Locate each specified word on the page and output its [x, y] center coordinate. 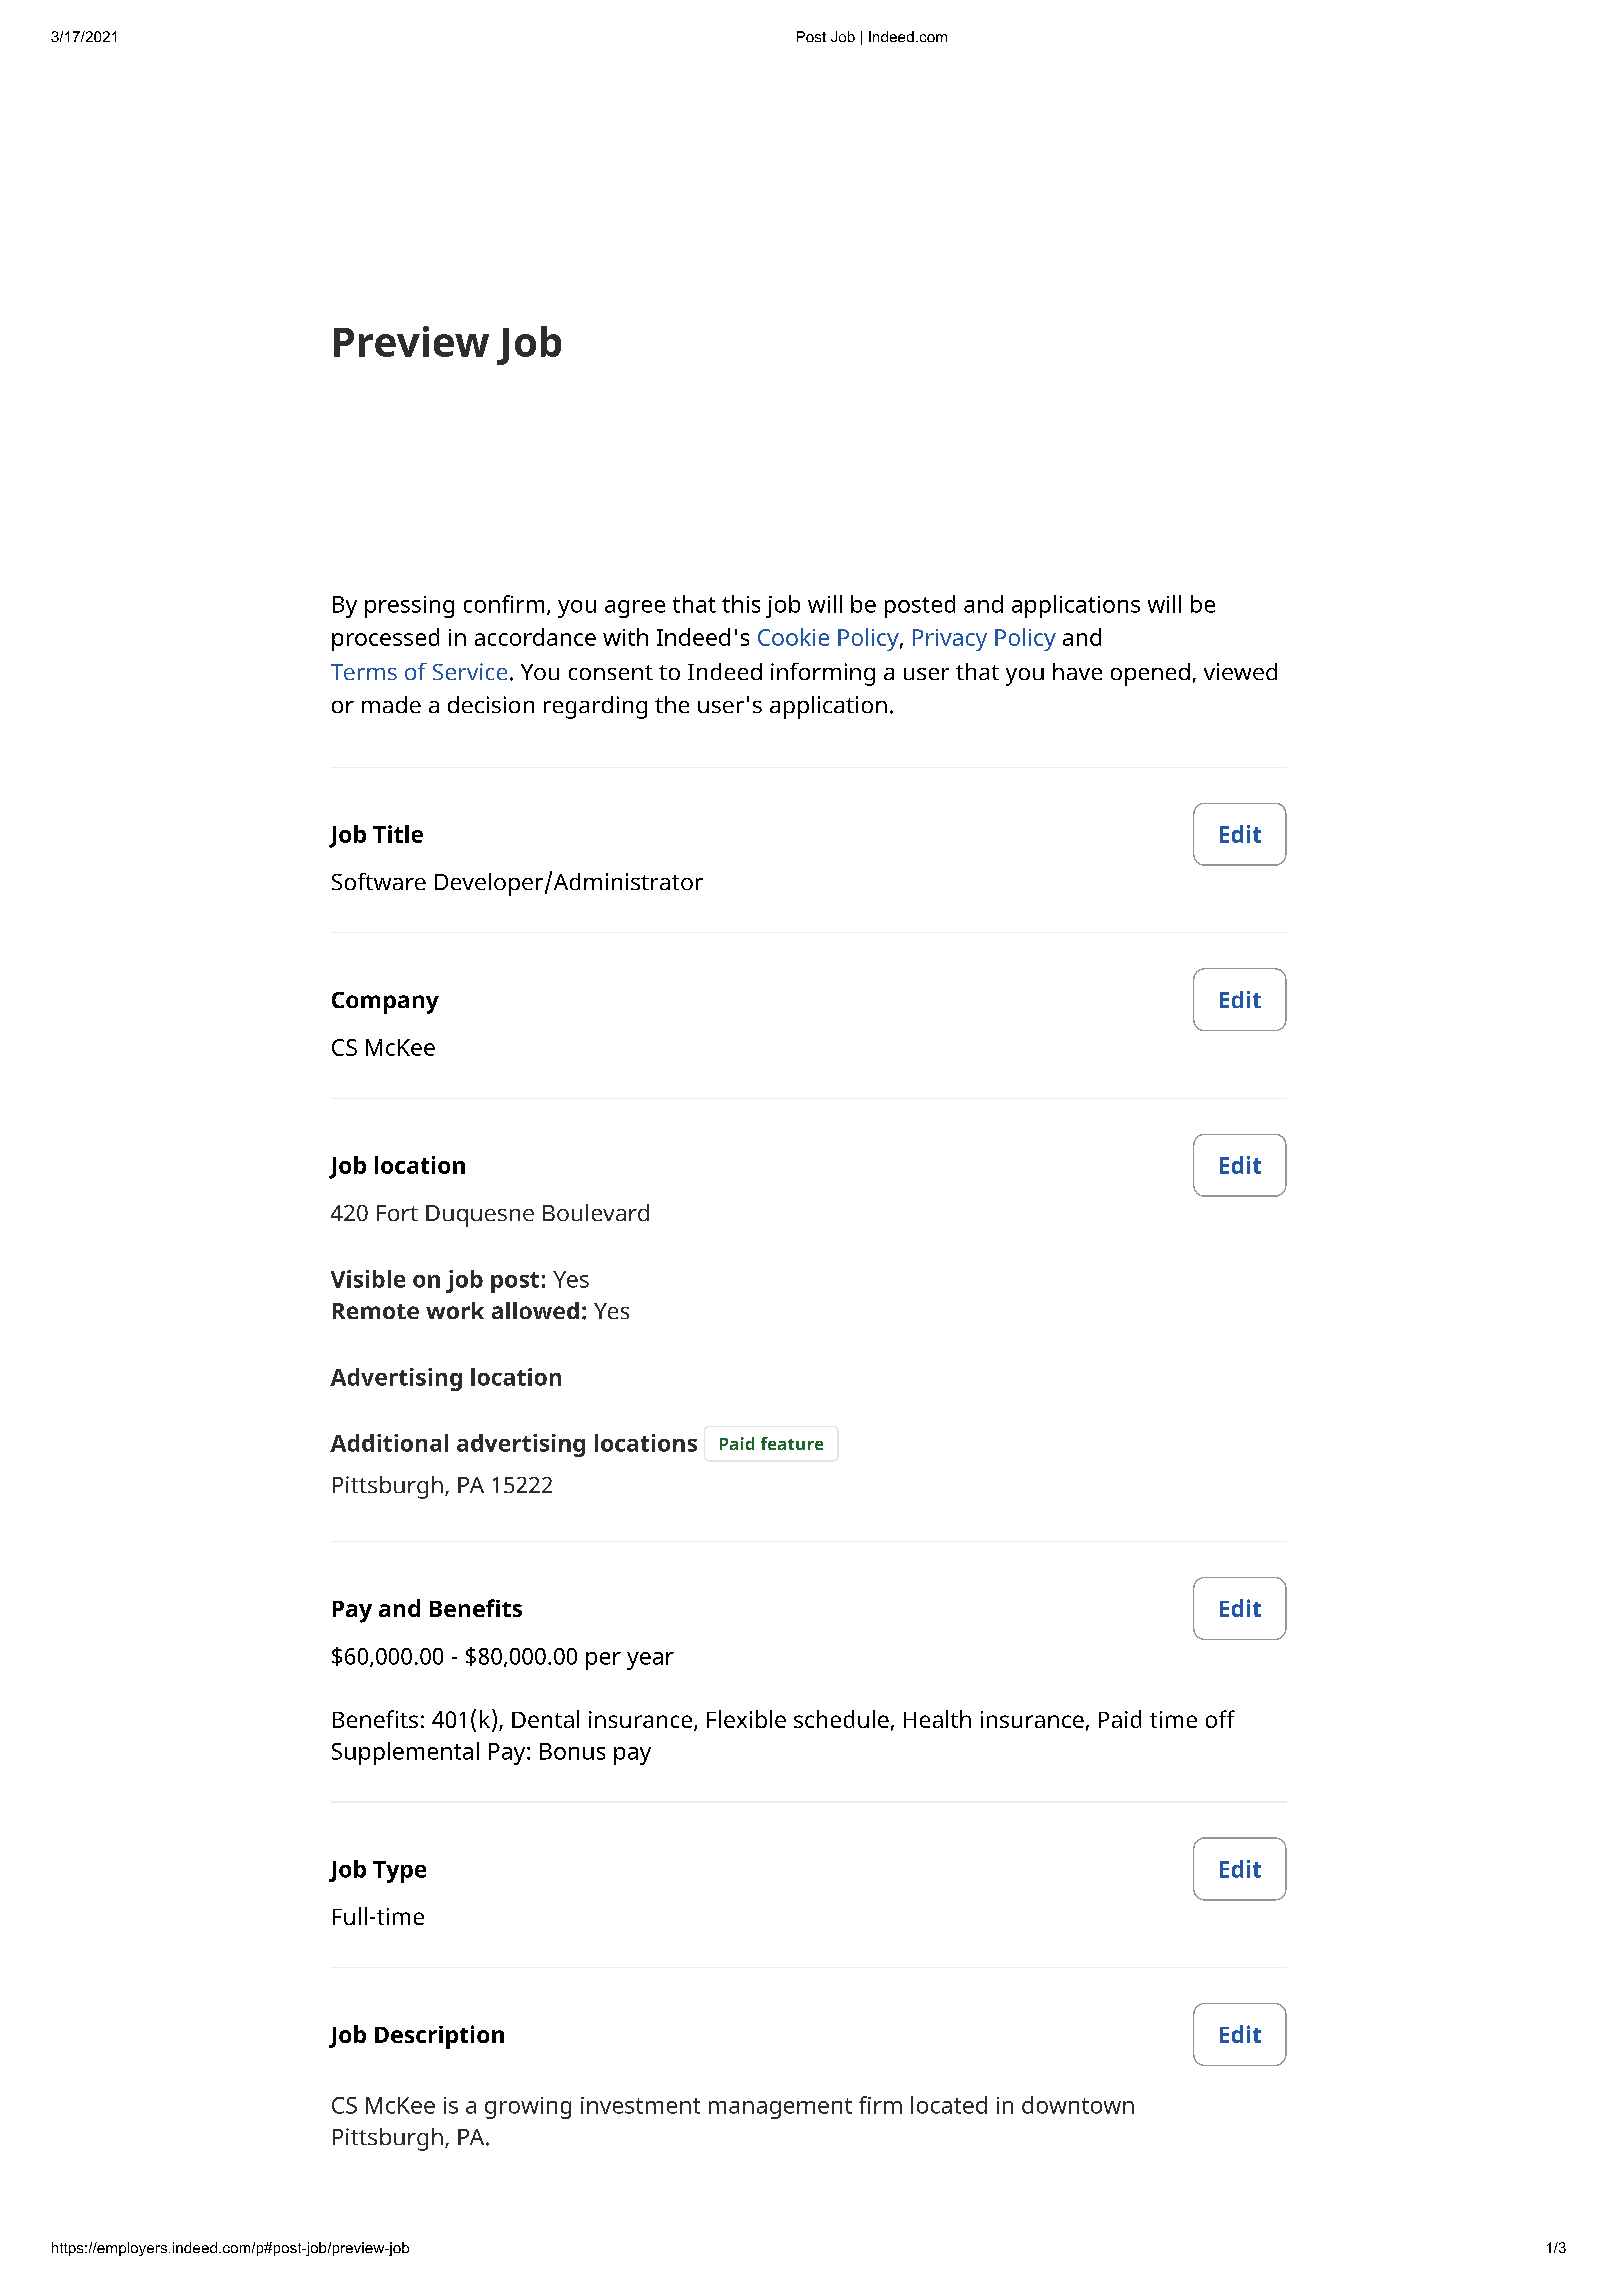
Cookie [793, 637]
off [1220, 1719]
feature [792, 1443]
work [455, 1310]
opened [1150, 674]
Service [470, 671]
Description [439, 2037]
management [780, 2108]
